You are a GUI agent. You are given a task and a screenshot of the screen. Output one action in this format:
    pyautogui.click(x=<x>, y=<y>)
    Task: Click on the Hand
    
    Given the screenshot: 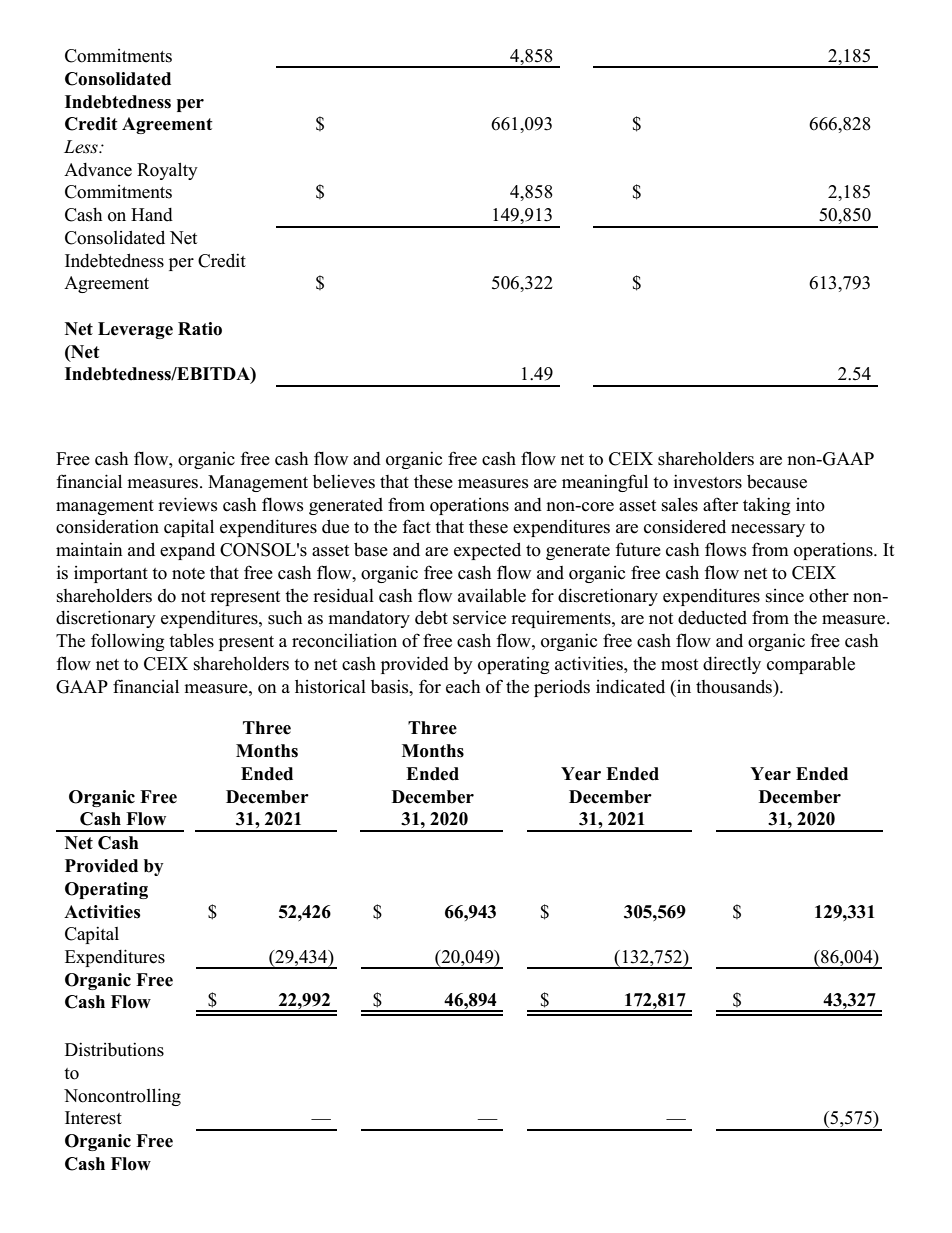 What is the action you would take?
    pyautogui.click(x=152, y=215)
